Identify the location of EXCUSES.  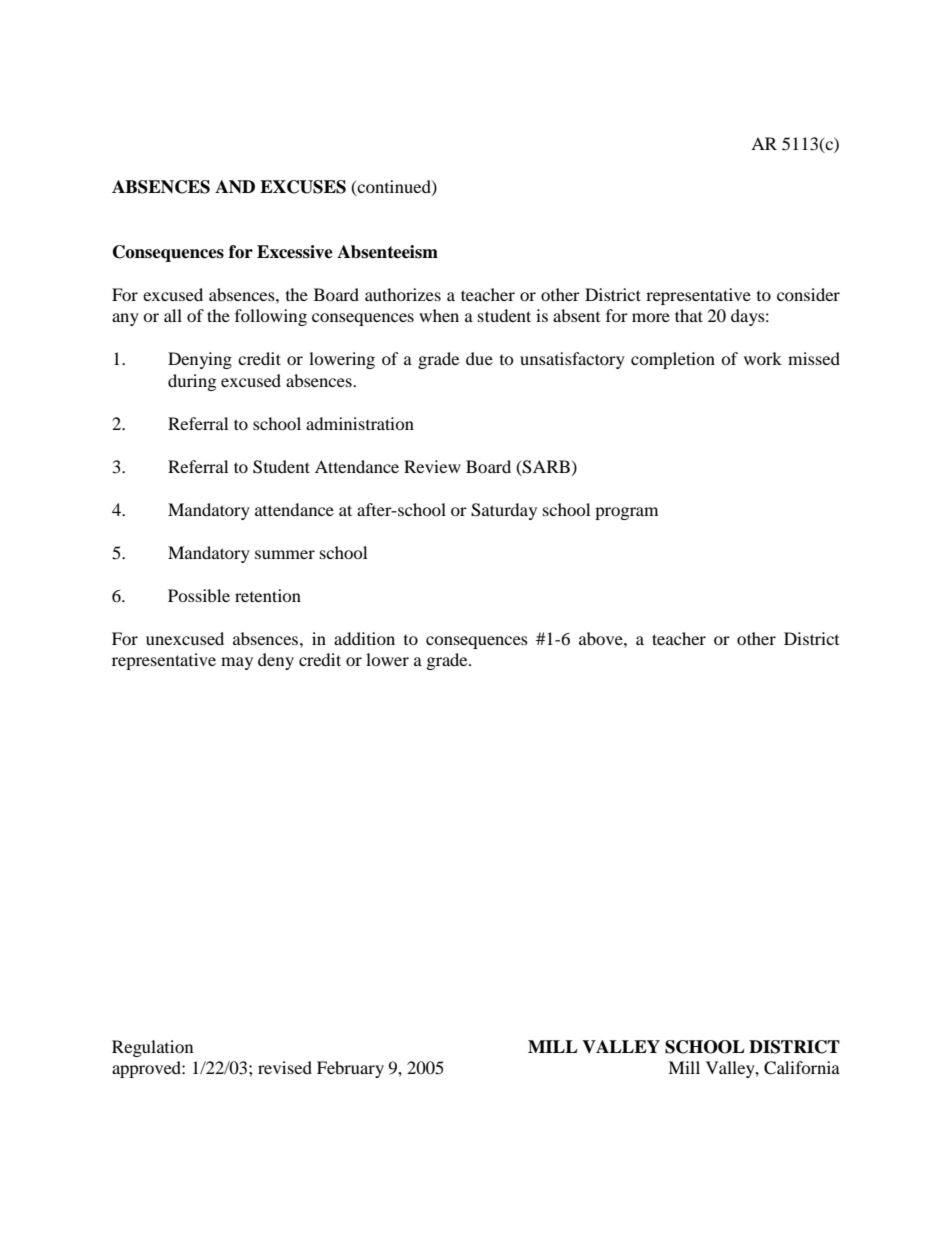
(303, 187).
